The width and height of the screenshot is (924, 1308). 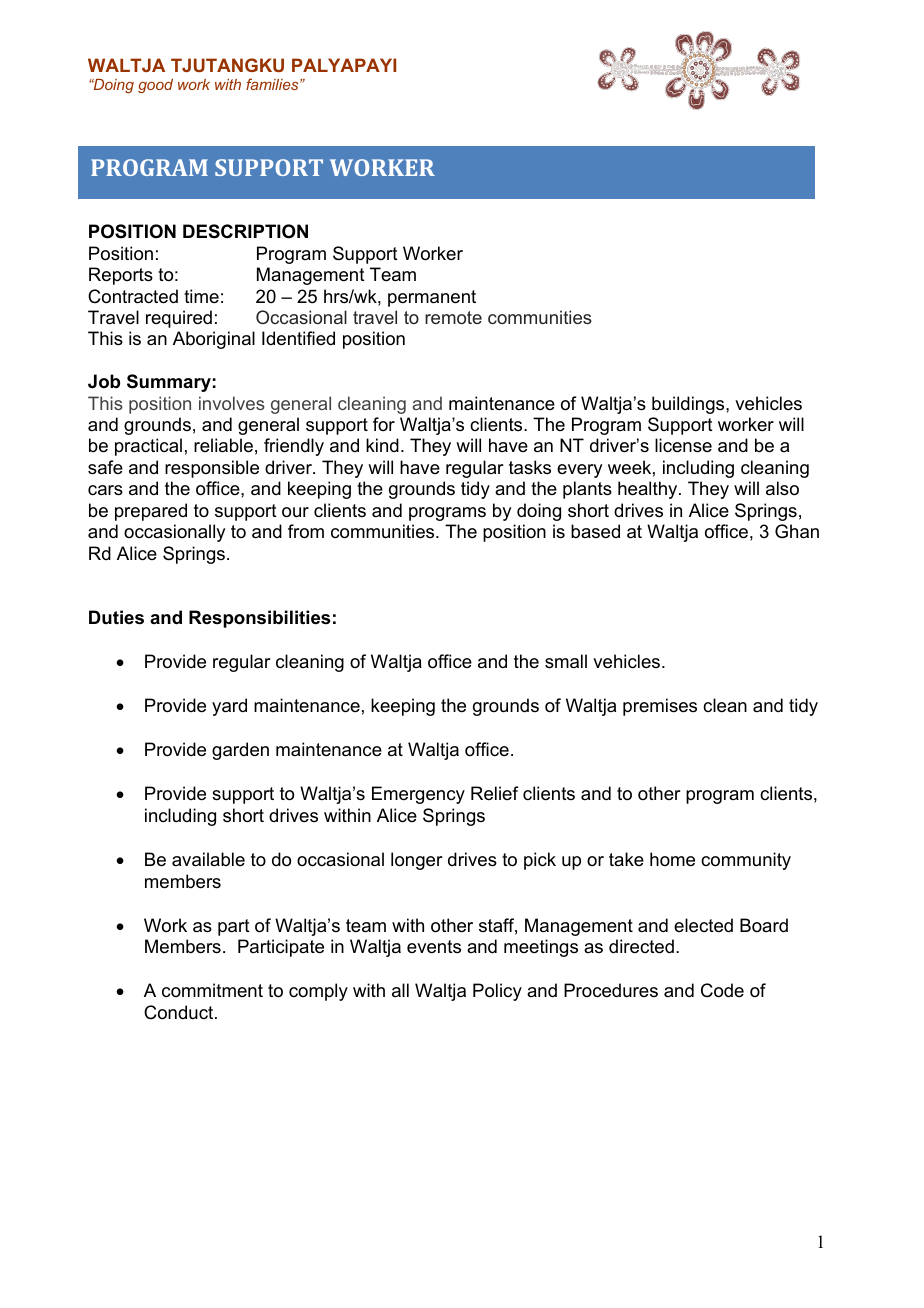 What do you see at coordinates (649, 490) in the screenshot?
I see `healthy` at bounding box center [649, 490].
